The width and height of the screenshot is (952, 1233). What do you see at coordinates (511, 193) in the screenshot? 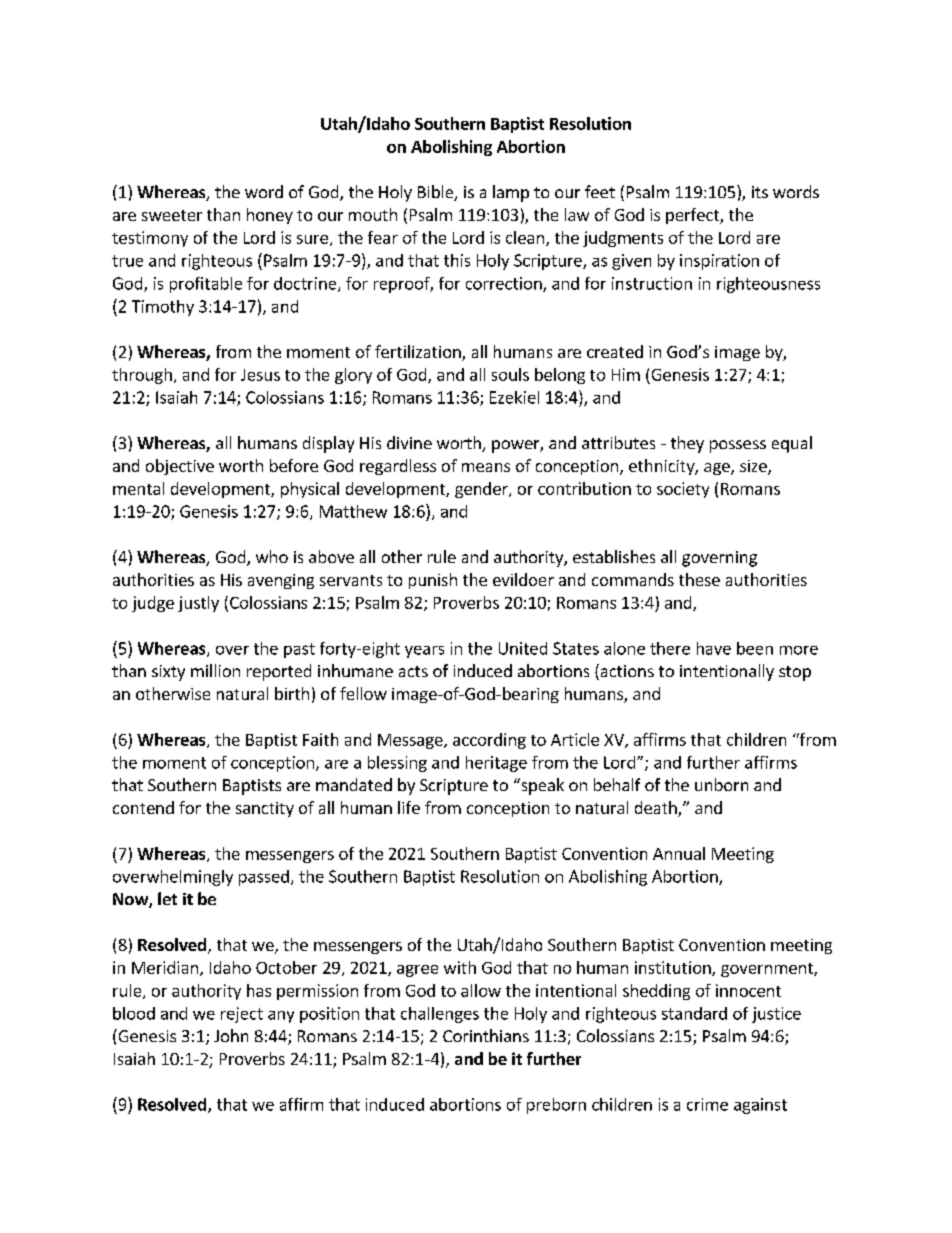
I see `lamp` at bounding box center [511, 193].
